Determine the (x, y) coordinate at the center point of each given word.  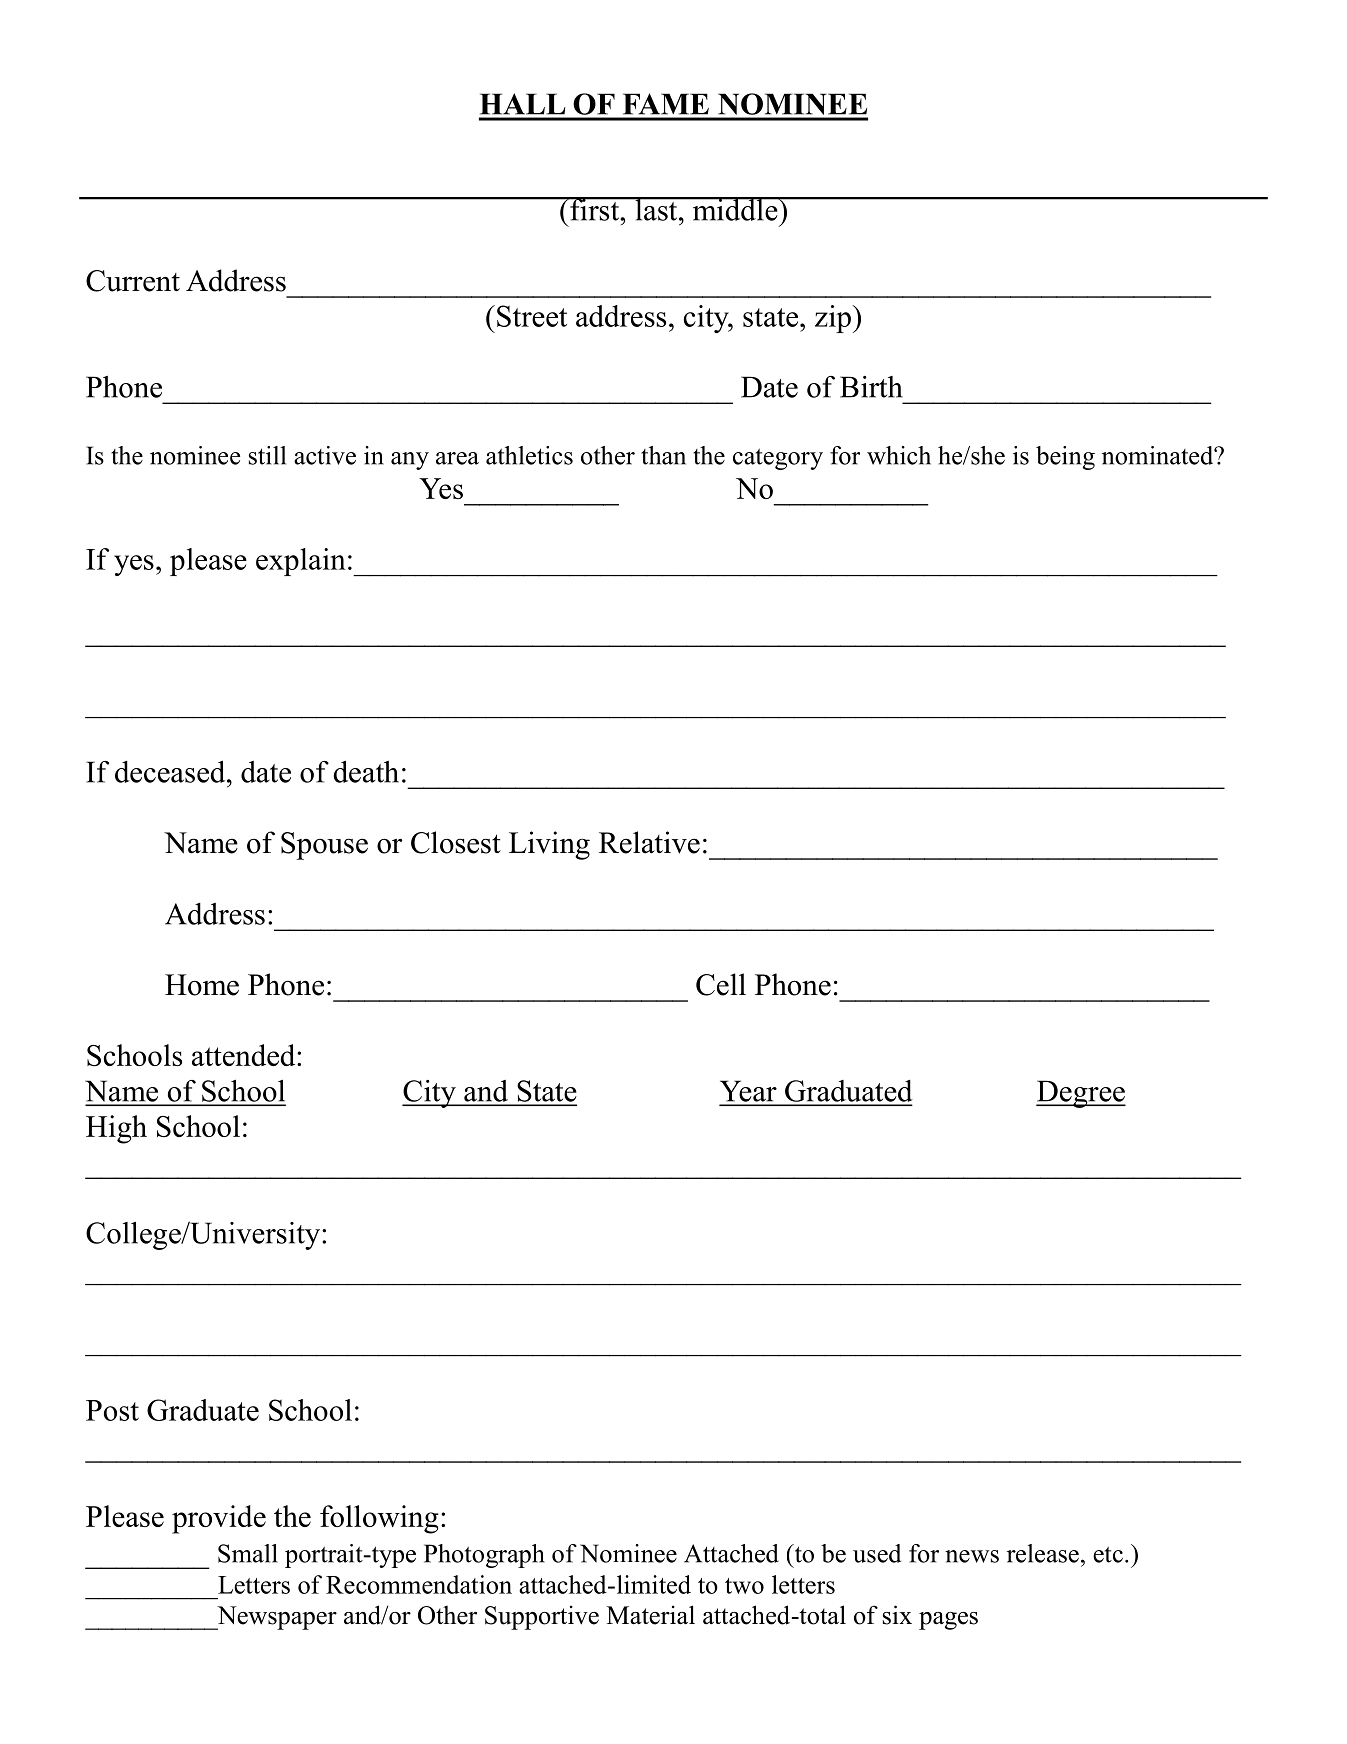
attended (245, 1055)
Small (248, 1553)
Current (133, 281)
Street (532, 316)
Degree (1081, 1094)
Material (651, 1615)
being (1065, 458)
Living (549, 845)
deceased (171, 771)
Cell (721, 984)
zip (834, 319)
